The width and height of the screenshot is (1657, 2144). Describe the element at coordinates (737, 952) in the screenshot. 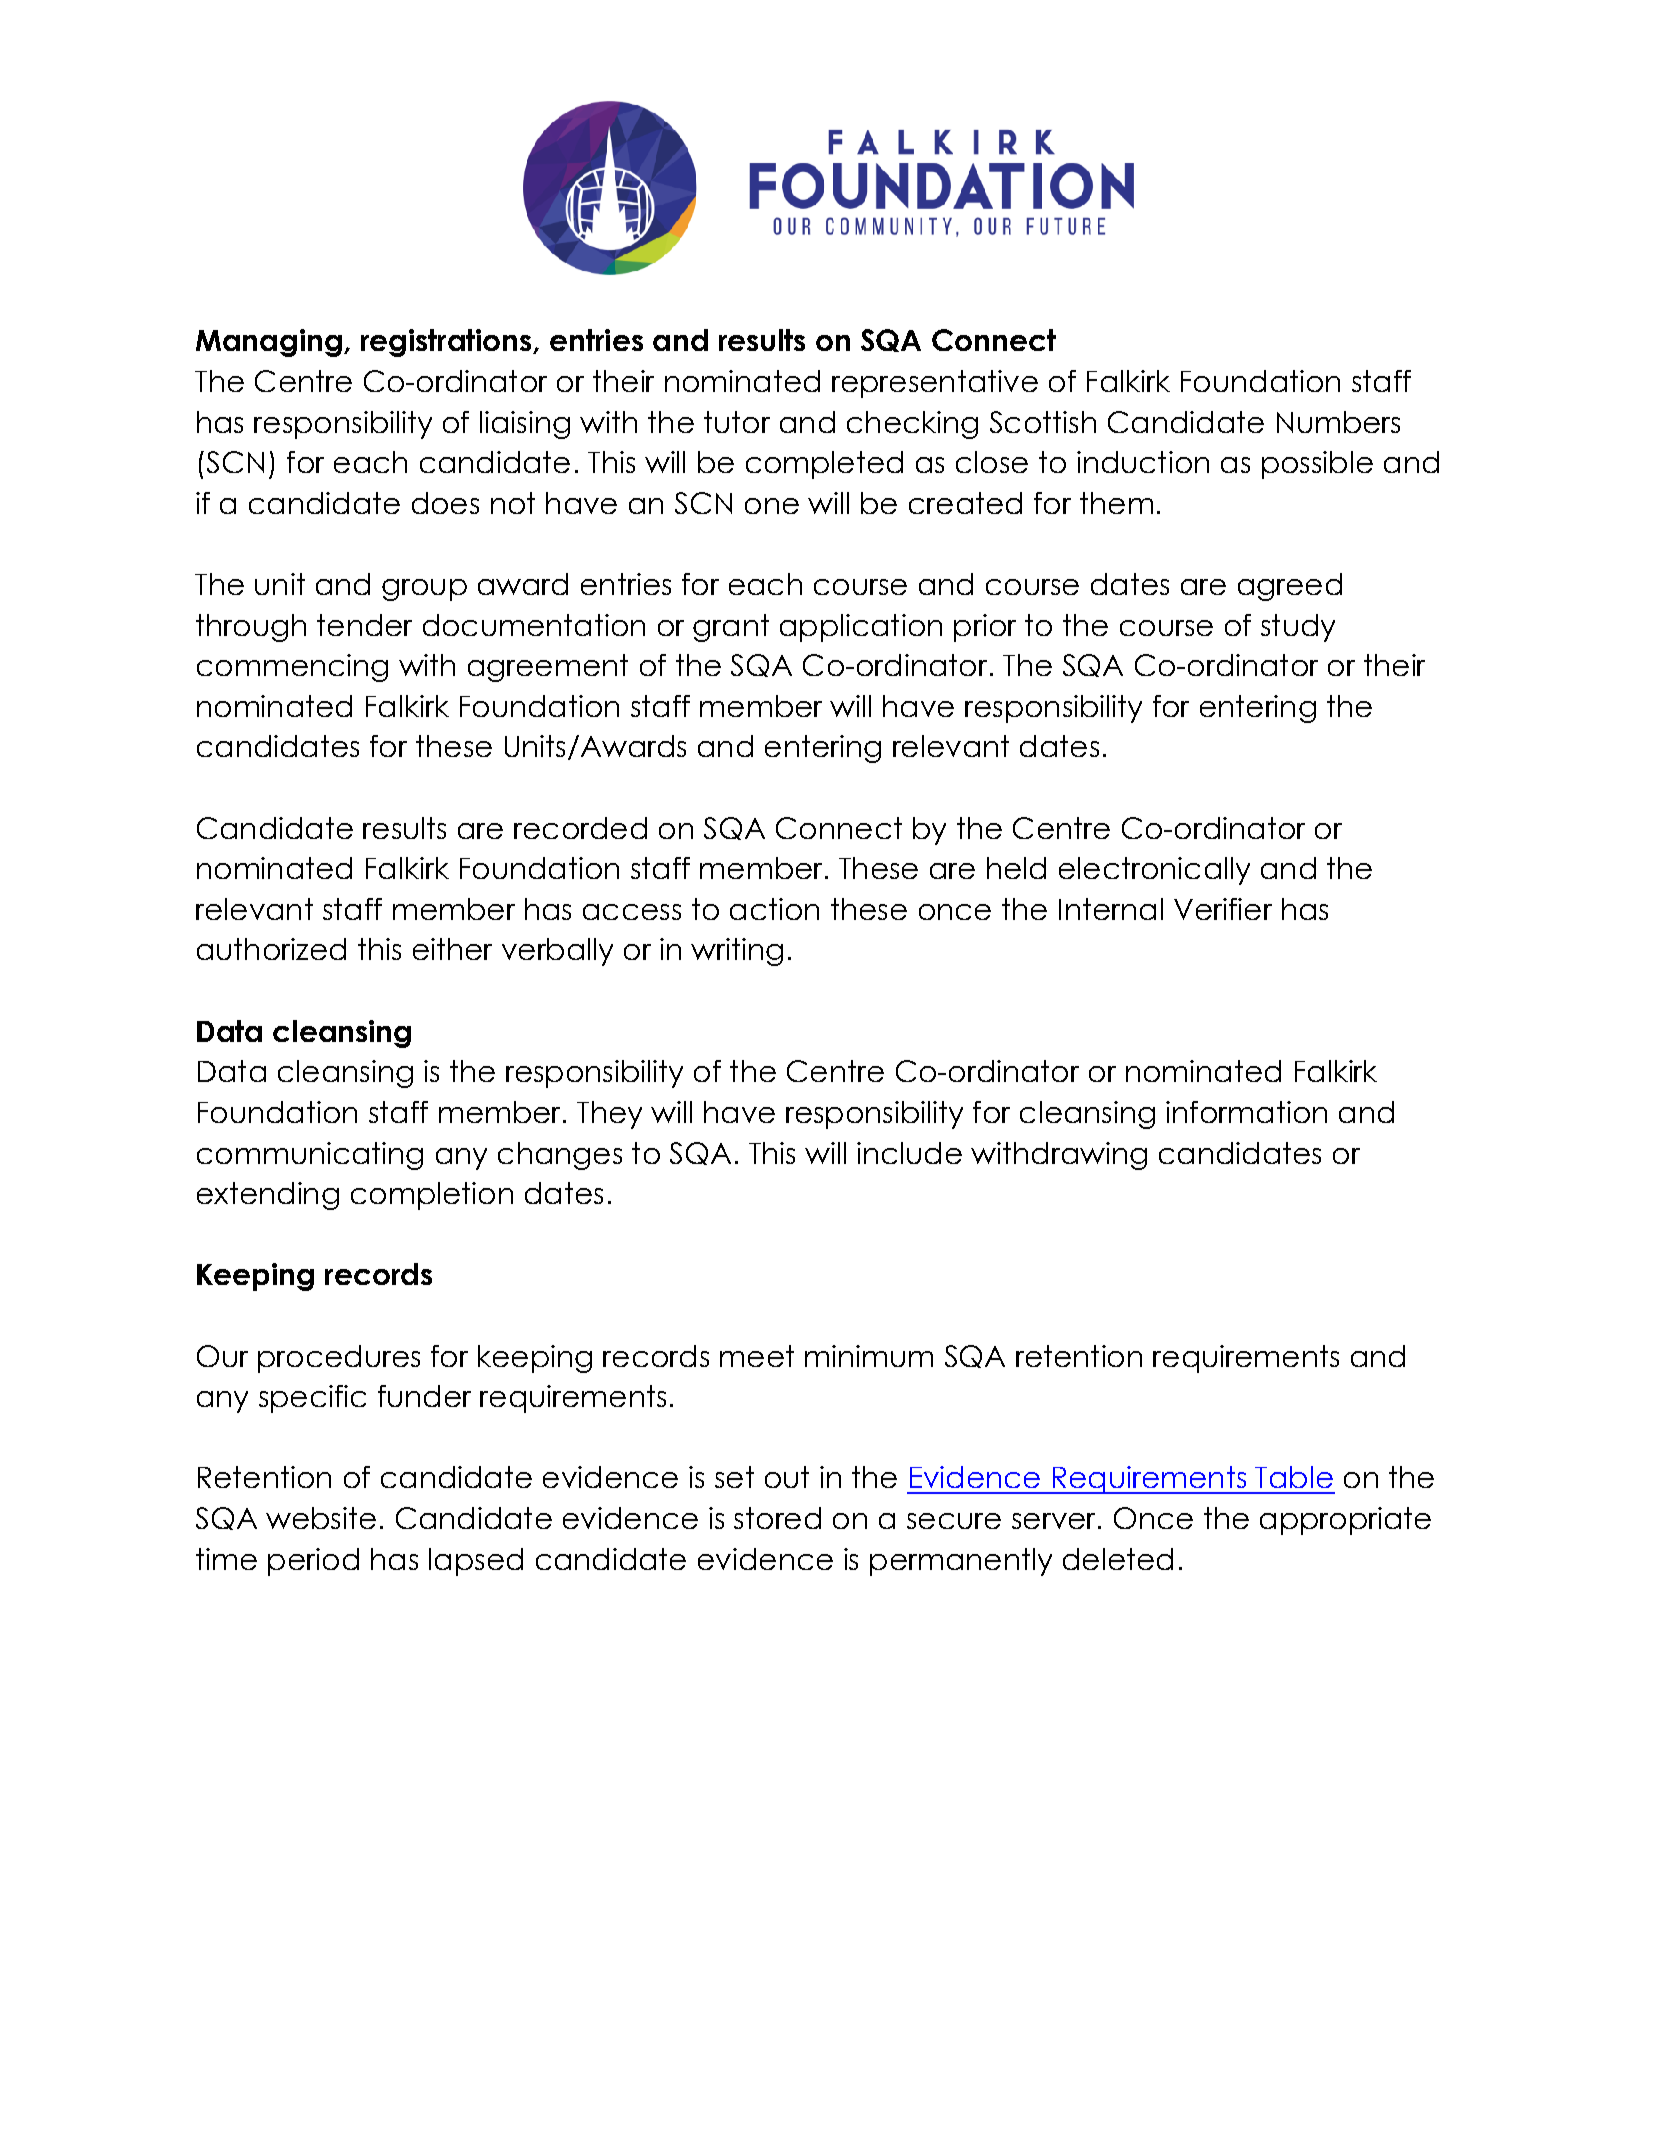

I see `writing` at that location.
